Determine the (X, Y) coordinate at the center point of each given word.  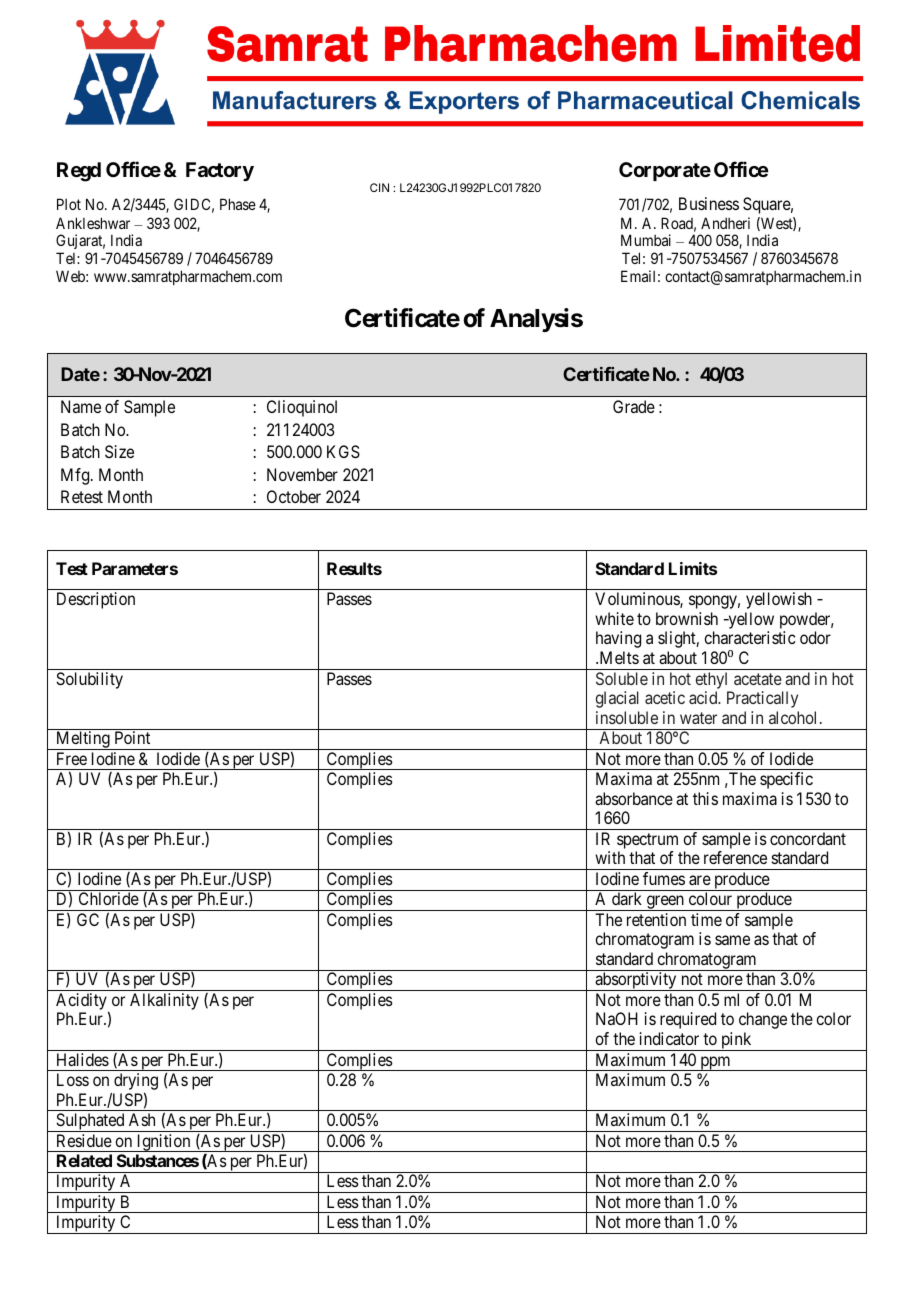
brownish (687, 618)
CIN (379, 187)
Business (709, 203)
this (705, 798)
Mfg (76, 476)
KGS (343, 451)
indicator (669, 1038)
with (610, 857)
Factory (220, 171)
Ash (142, 1119)
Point (132, 737)
